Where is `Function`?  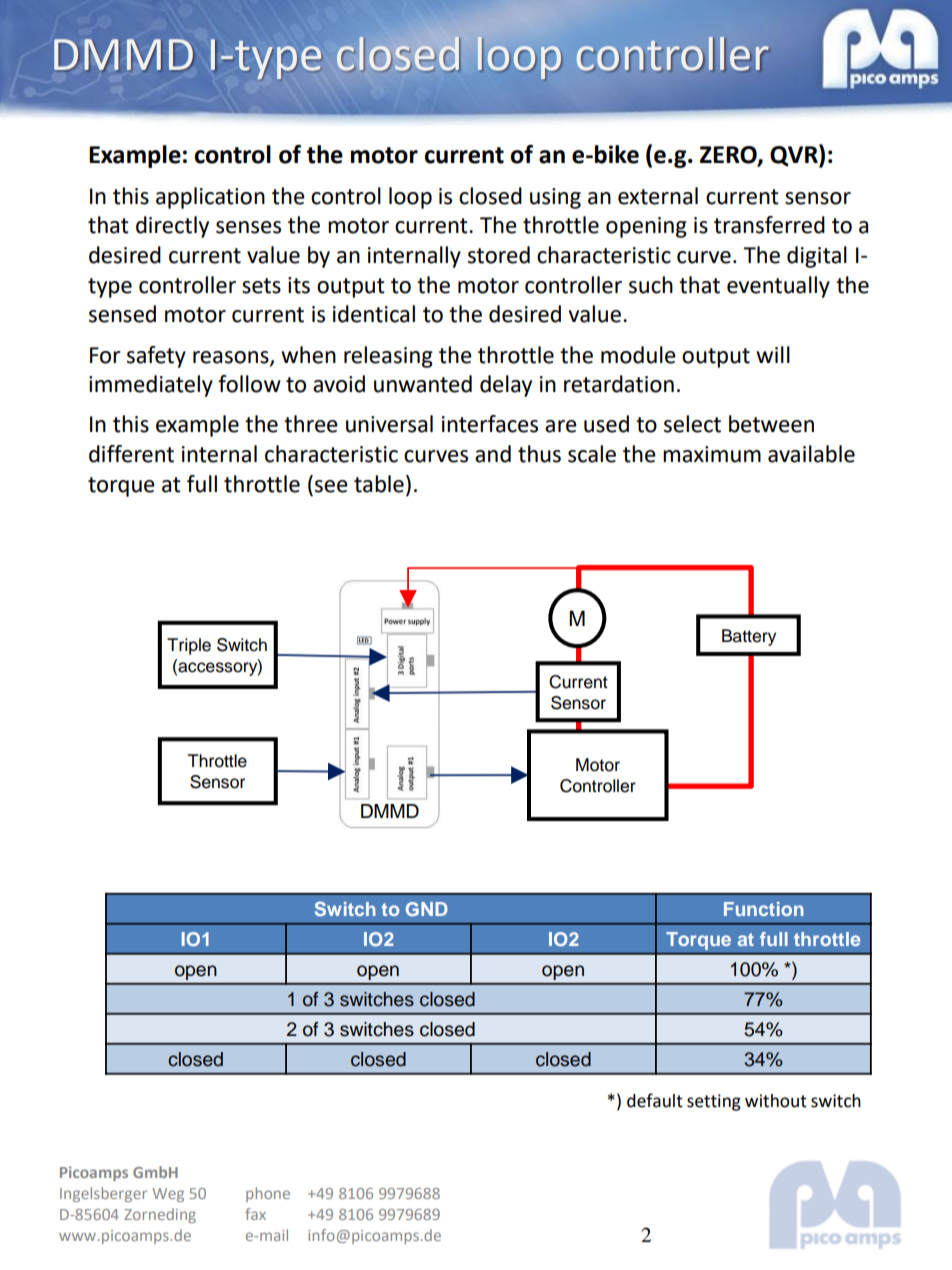
Function is located at coordinates (764, 909).
